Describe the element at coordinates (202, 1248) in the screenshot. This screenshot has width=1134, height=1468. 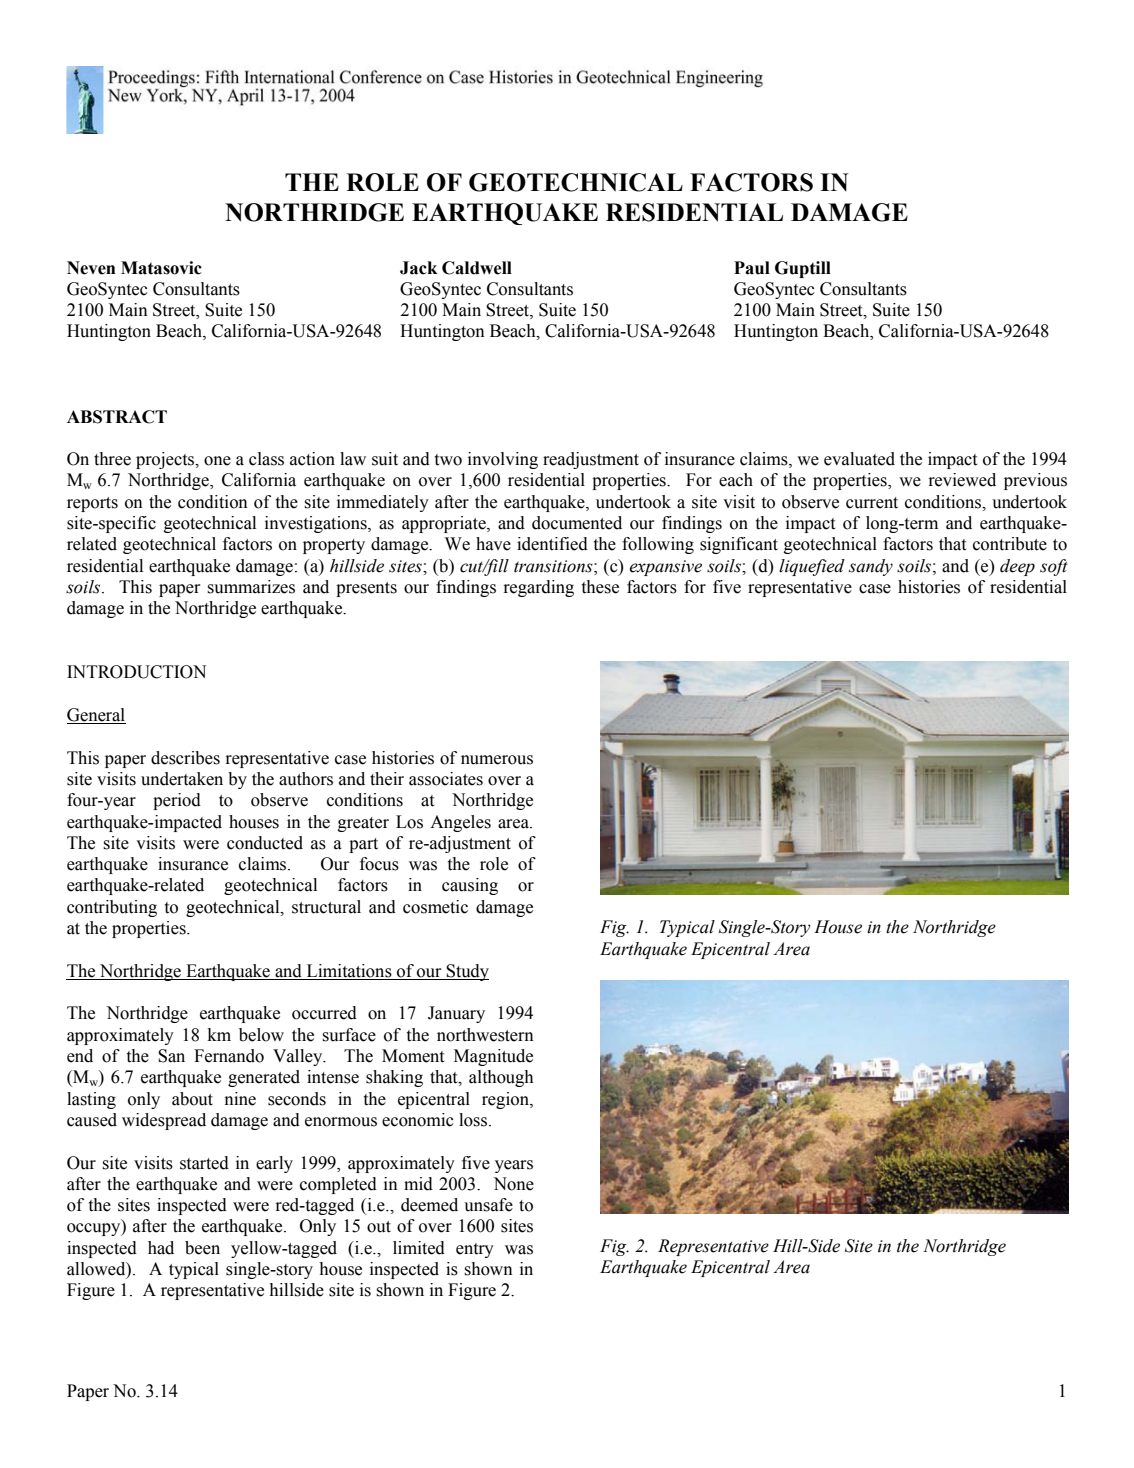
I see `been` at that location.
